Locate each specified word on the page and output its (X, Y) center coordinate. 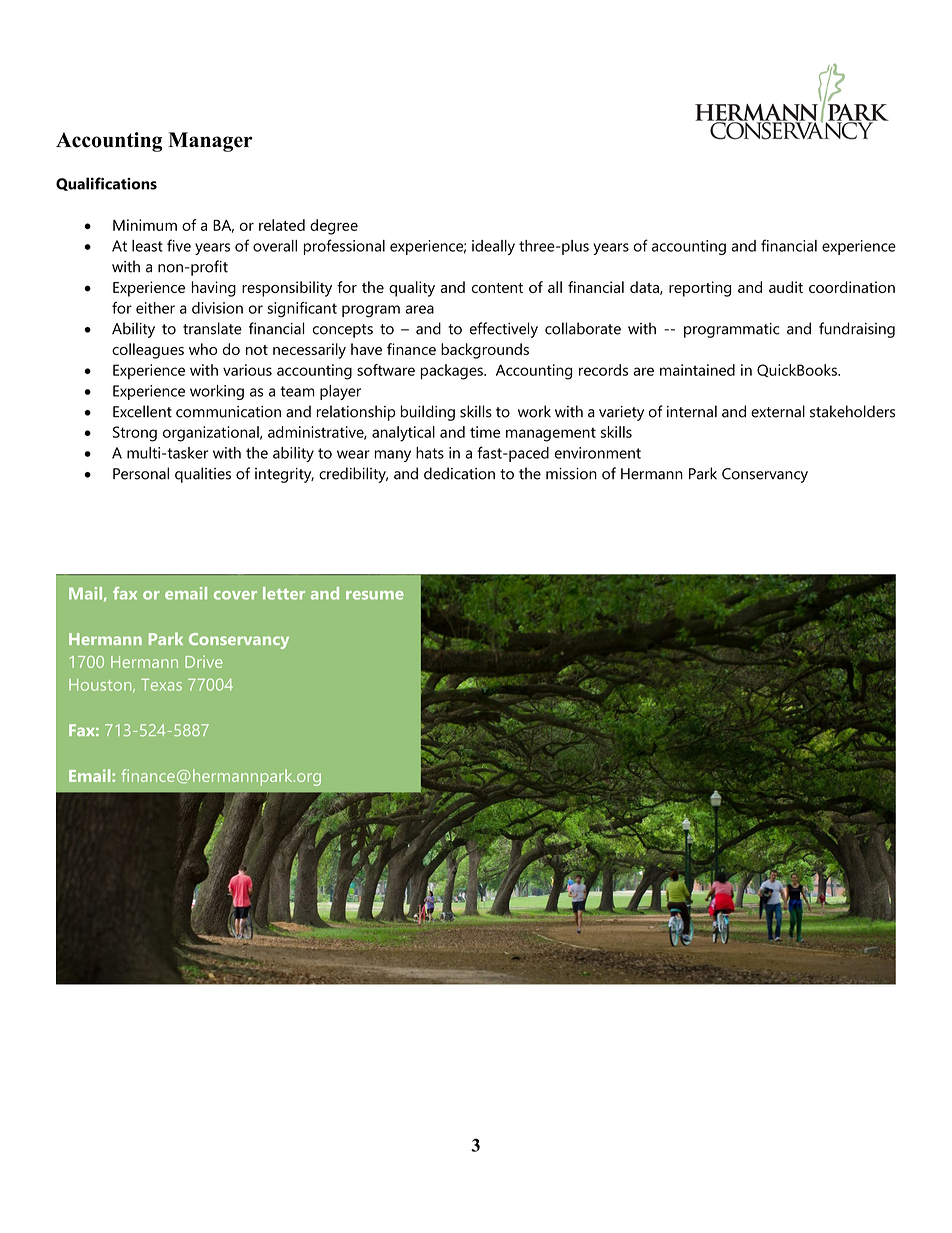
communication (228, 412)
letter (284, 593)
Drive (204, 661)
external (778, 411)
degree (334, 227)
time (485, 432)
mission (571, 474)
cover (235, 595)
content (497, 288)
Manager (210, 142)
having (214, 289)
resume (375, 595)
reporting (700, 289)
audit (786, 287)
